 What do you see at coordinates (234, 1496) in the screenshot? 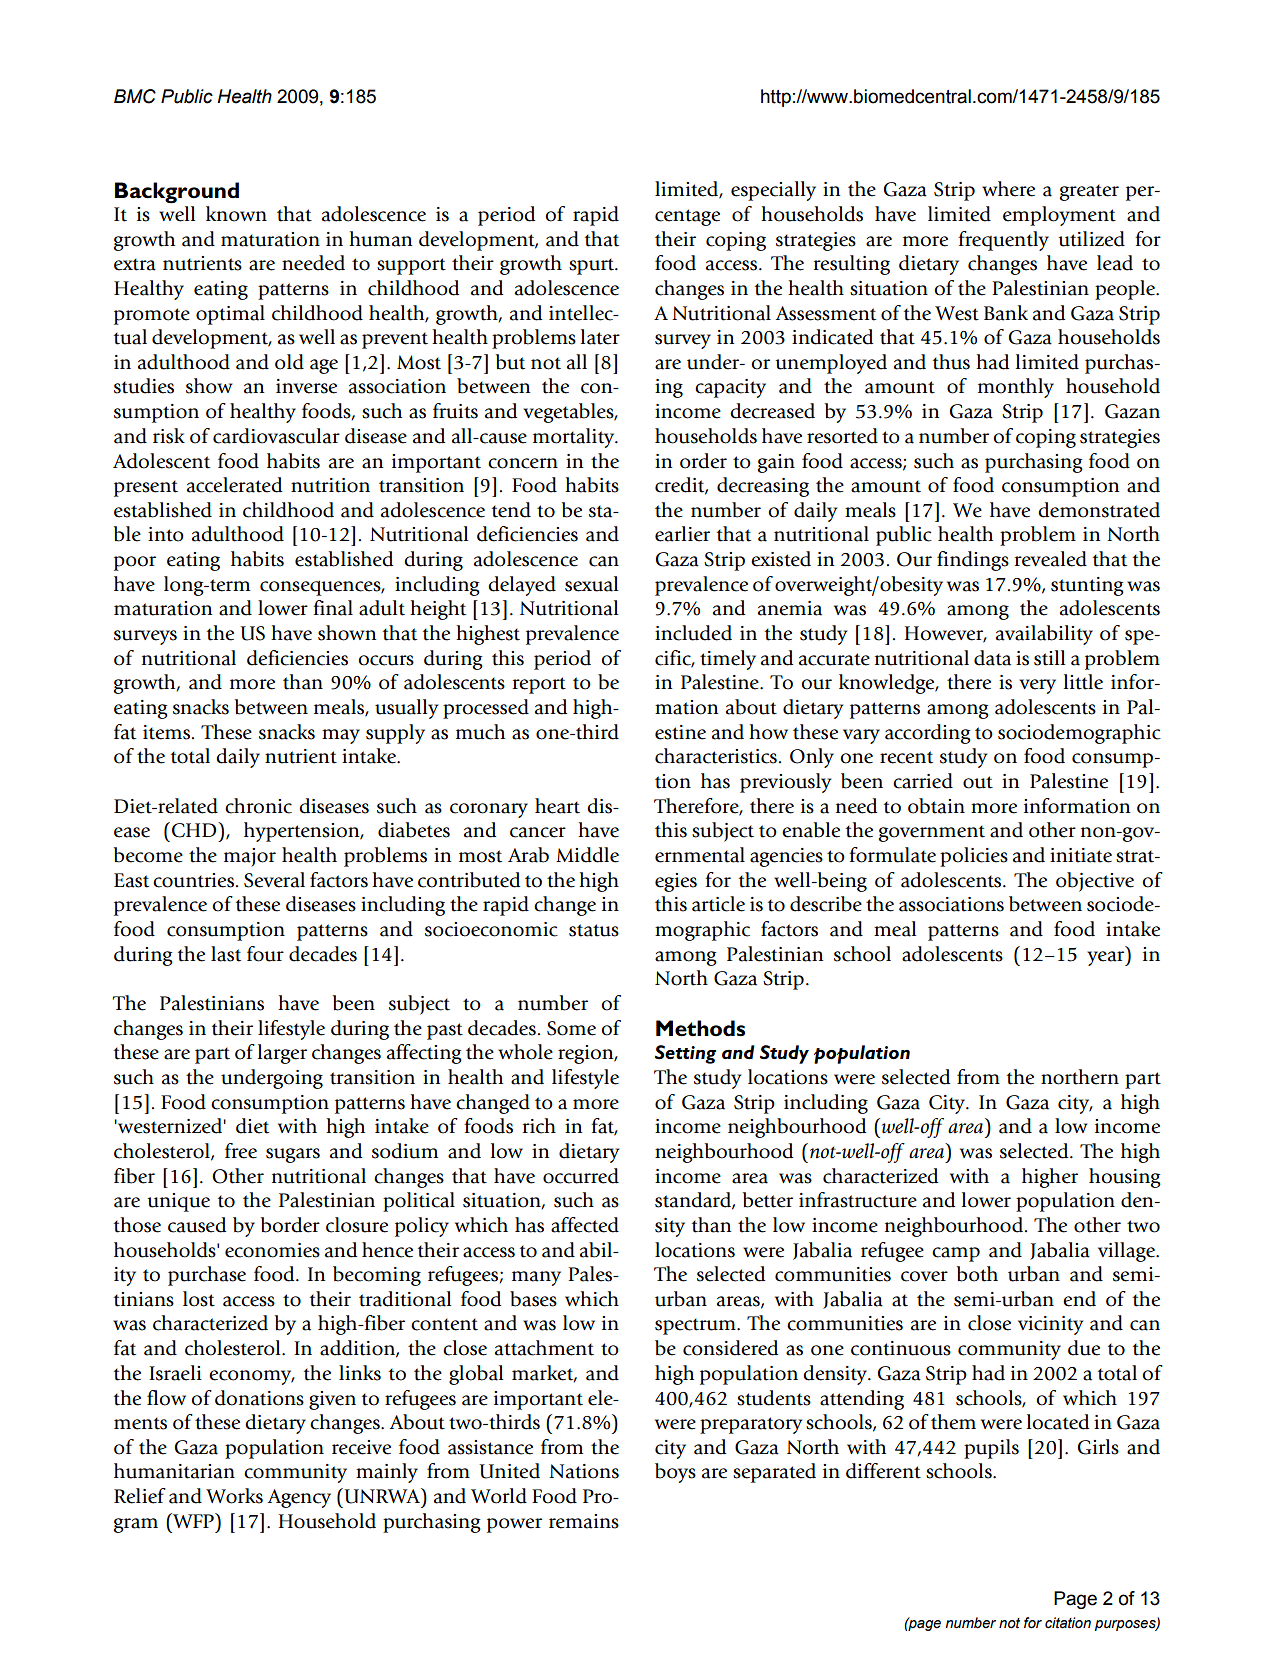
I see `Works` at bounding box center [234, 1496].
